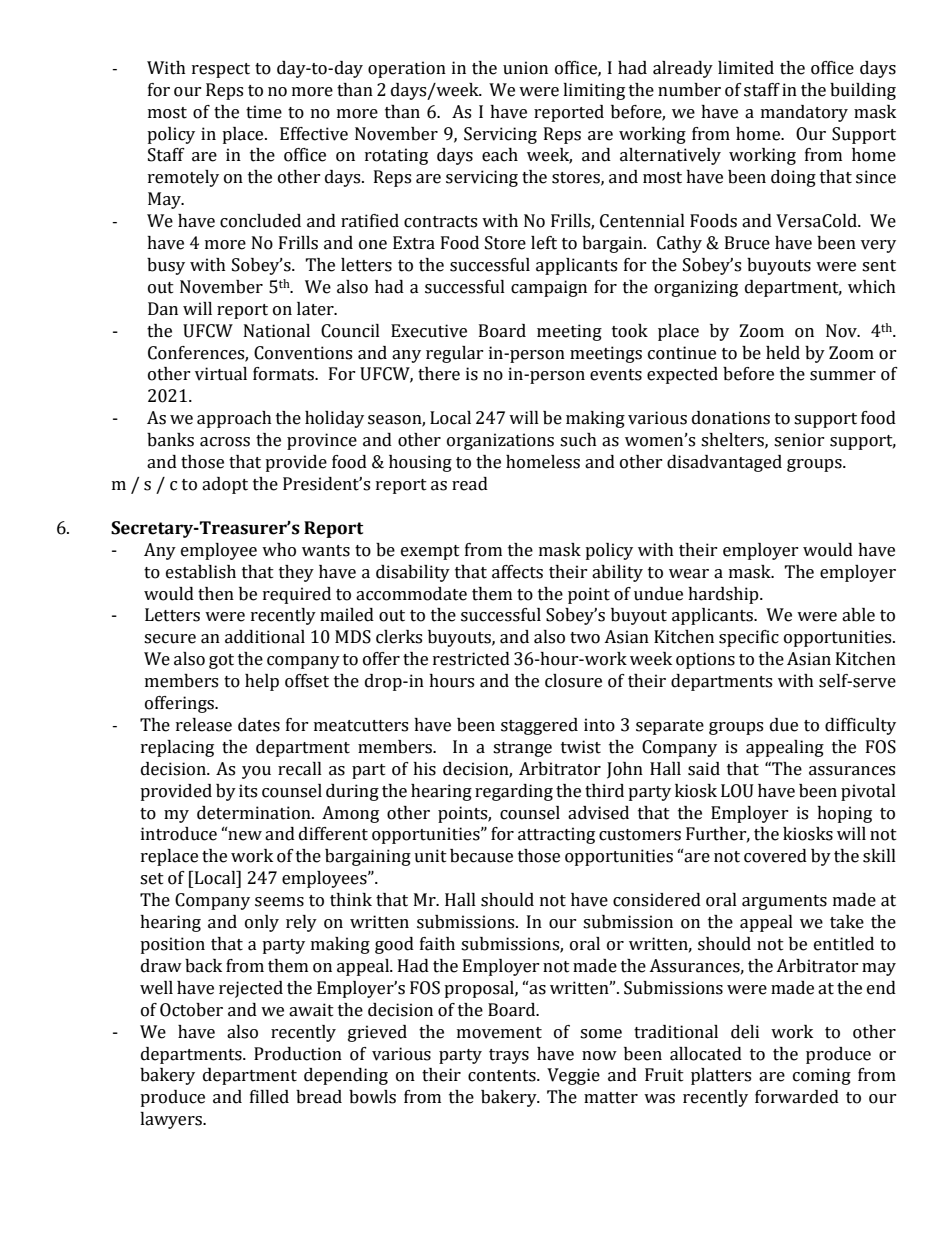  What do you see at coordinates (724, 595) in the screenshot?
I see `hardship` at bounding box center [724, 595].
